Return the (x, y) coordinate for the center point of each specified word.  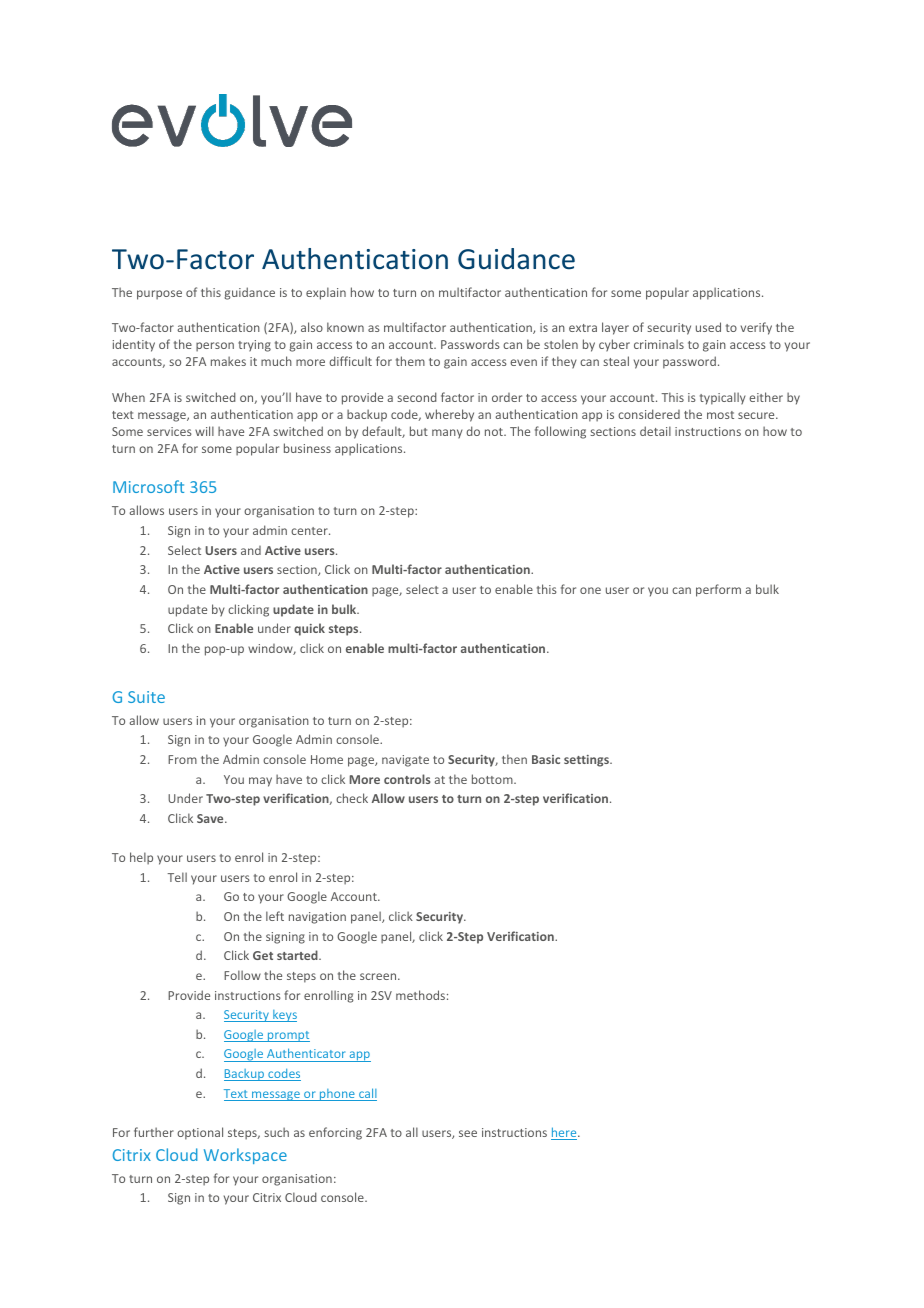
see (468, 1133)
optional (200, 1133)
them (410, 361)
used (708, 327)
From (182, 759)
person (215, 347)
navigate (405, 761)
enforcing (335, 1133)
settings (587, 761)
